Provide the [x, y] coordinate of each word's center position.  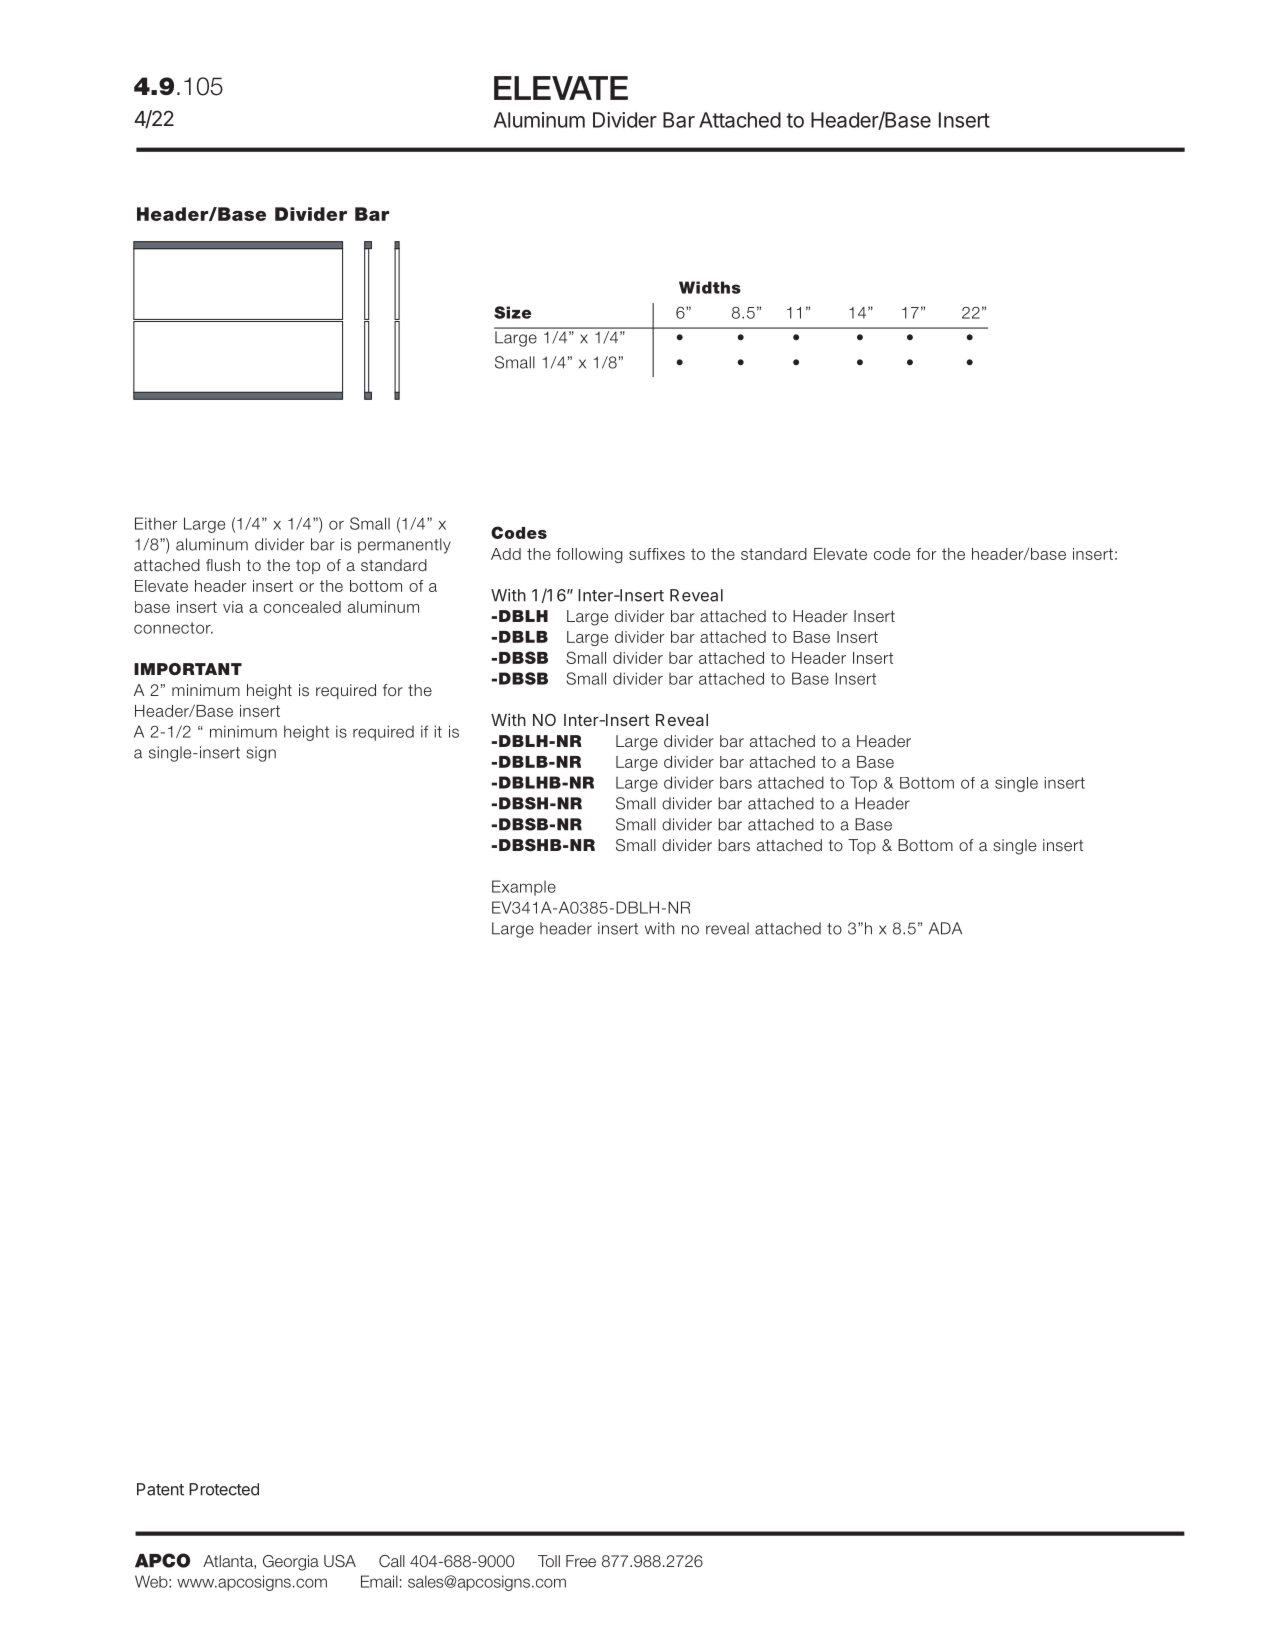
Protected [224, 1489]
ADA [945, 928]
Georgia [291, 1563]
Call [392, 1561]
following [589, 555]
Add [506, 554]
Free [581, 1561]
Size [512, 312]
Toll [549, 1561]
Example [524, 888]
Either [156, 523]
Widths [710, 287]
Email [379, 1581]
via [233, 607]
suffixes [657, 554]
